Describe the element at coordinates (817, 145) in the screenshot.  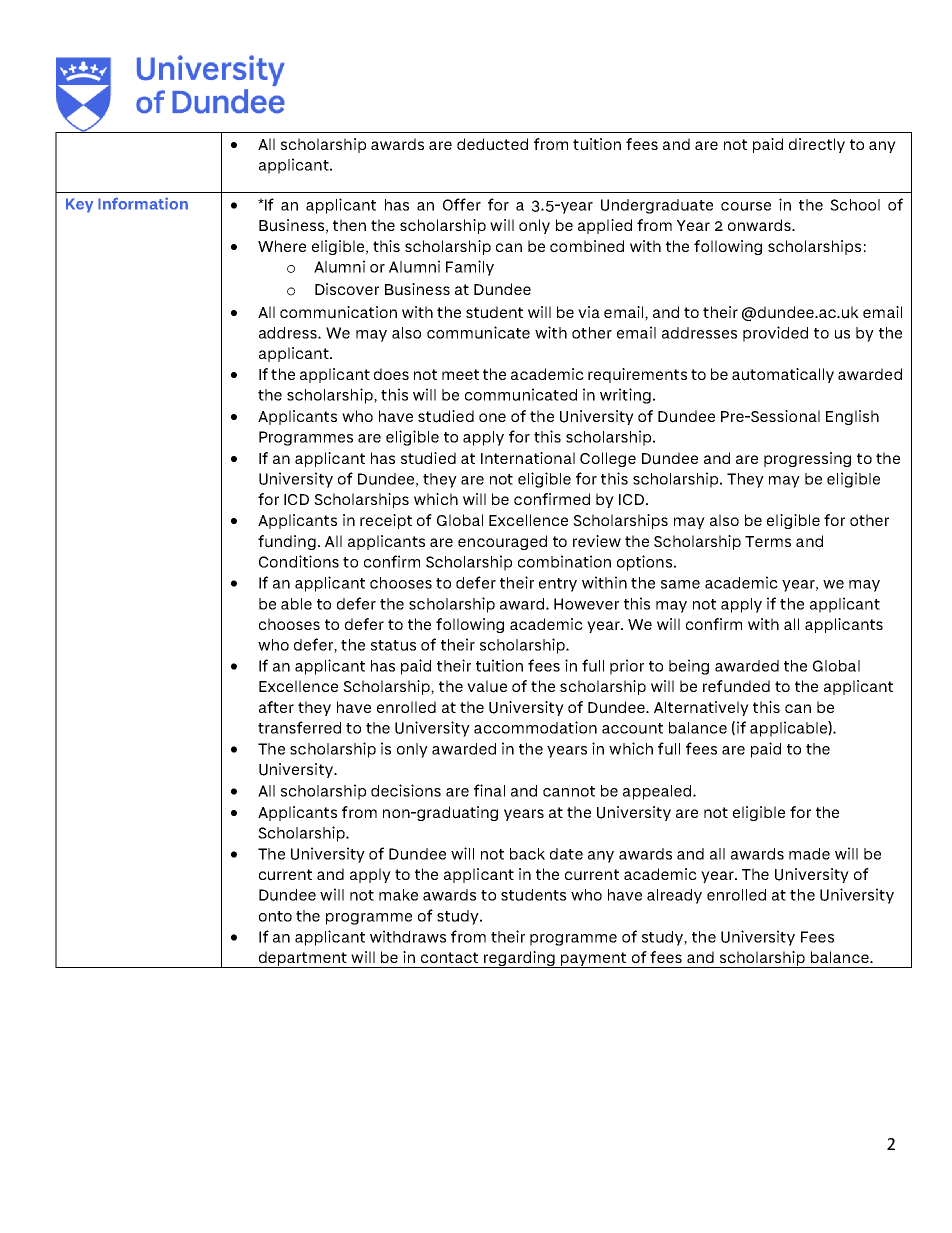
I see `directly` at that location.
